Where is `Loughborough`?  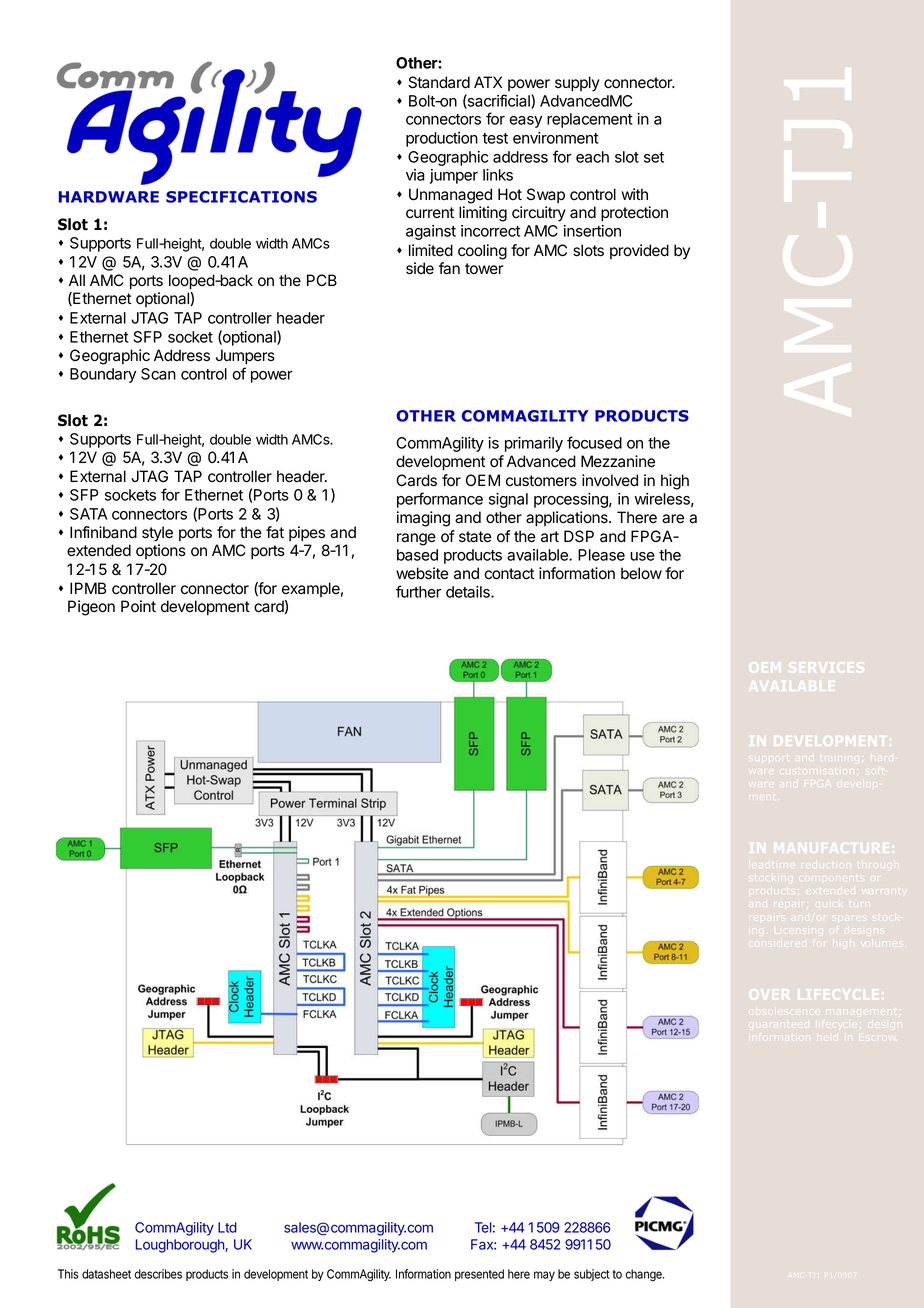 Loughborough is located at coordinates (181, 1246).
